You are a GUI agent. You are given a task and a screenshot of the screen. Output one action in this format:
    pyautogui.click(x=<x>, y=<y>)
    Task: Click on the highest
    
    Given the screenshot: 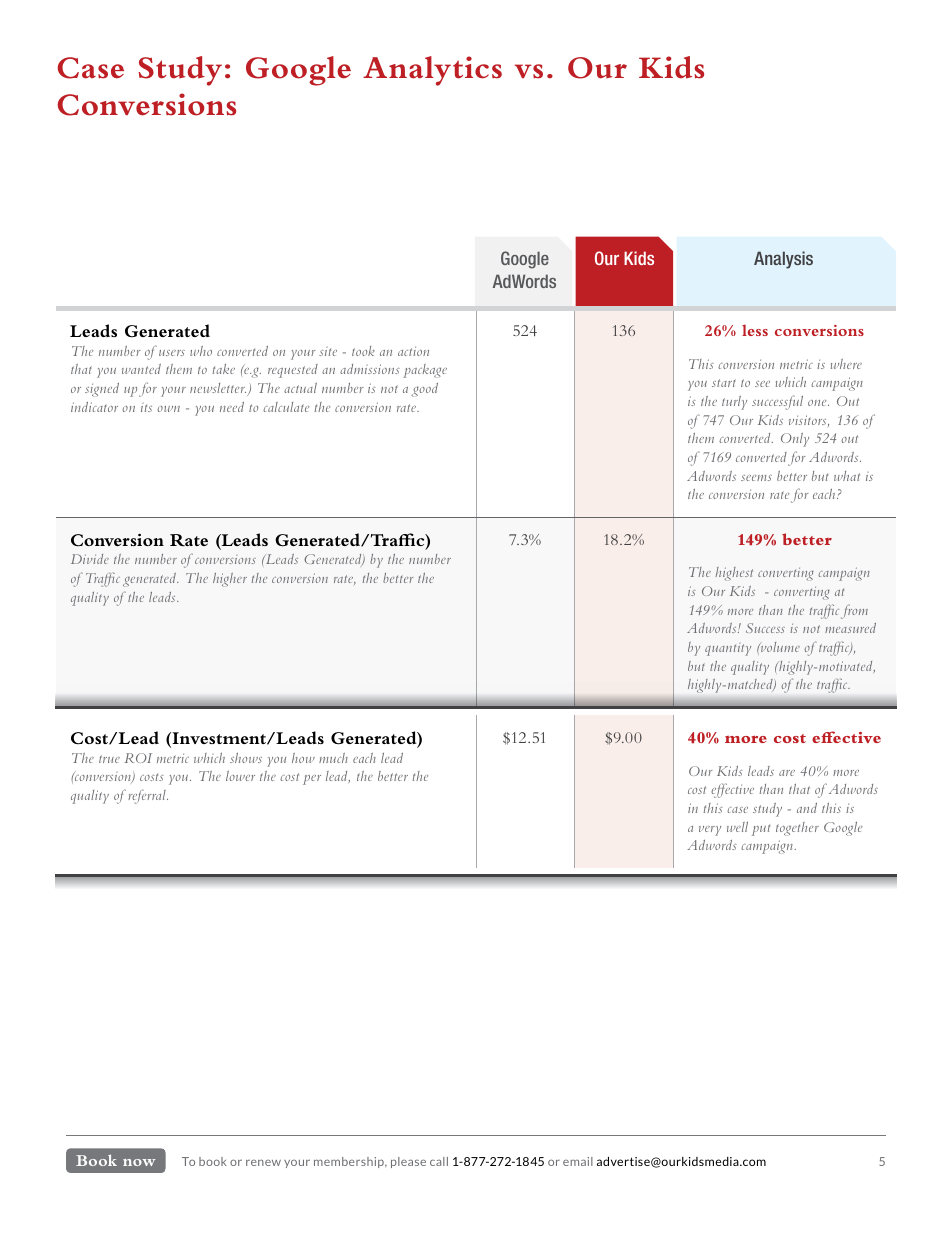 What is the action you would take?
    pyautogui.click(x=734, y=573)
